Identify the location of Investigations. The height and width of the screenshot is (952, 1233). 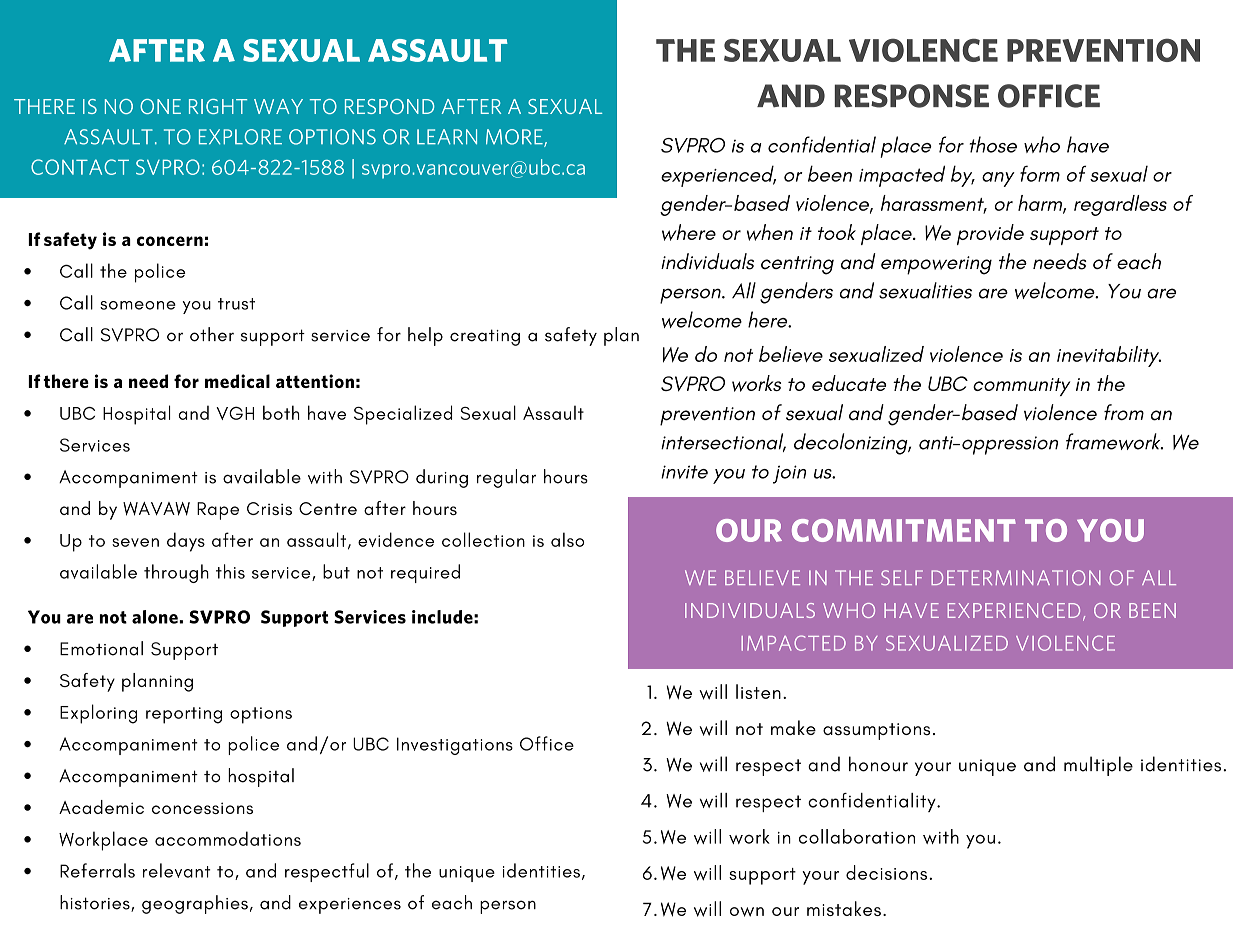
(455, 746).
